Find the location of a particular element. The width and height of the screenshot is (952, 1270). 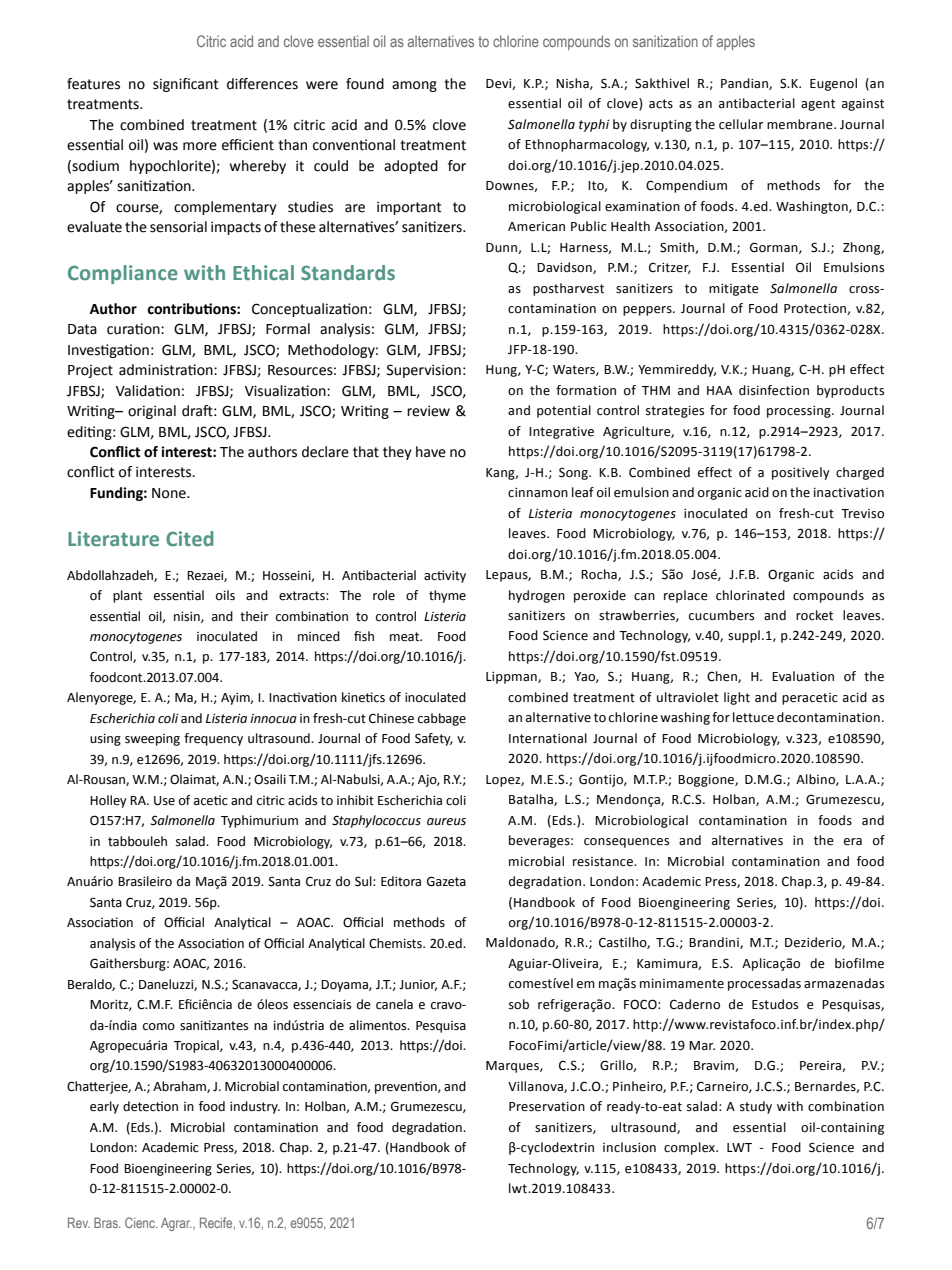

cellular is located at coordinates (741, 124).
